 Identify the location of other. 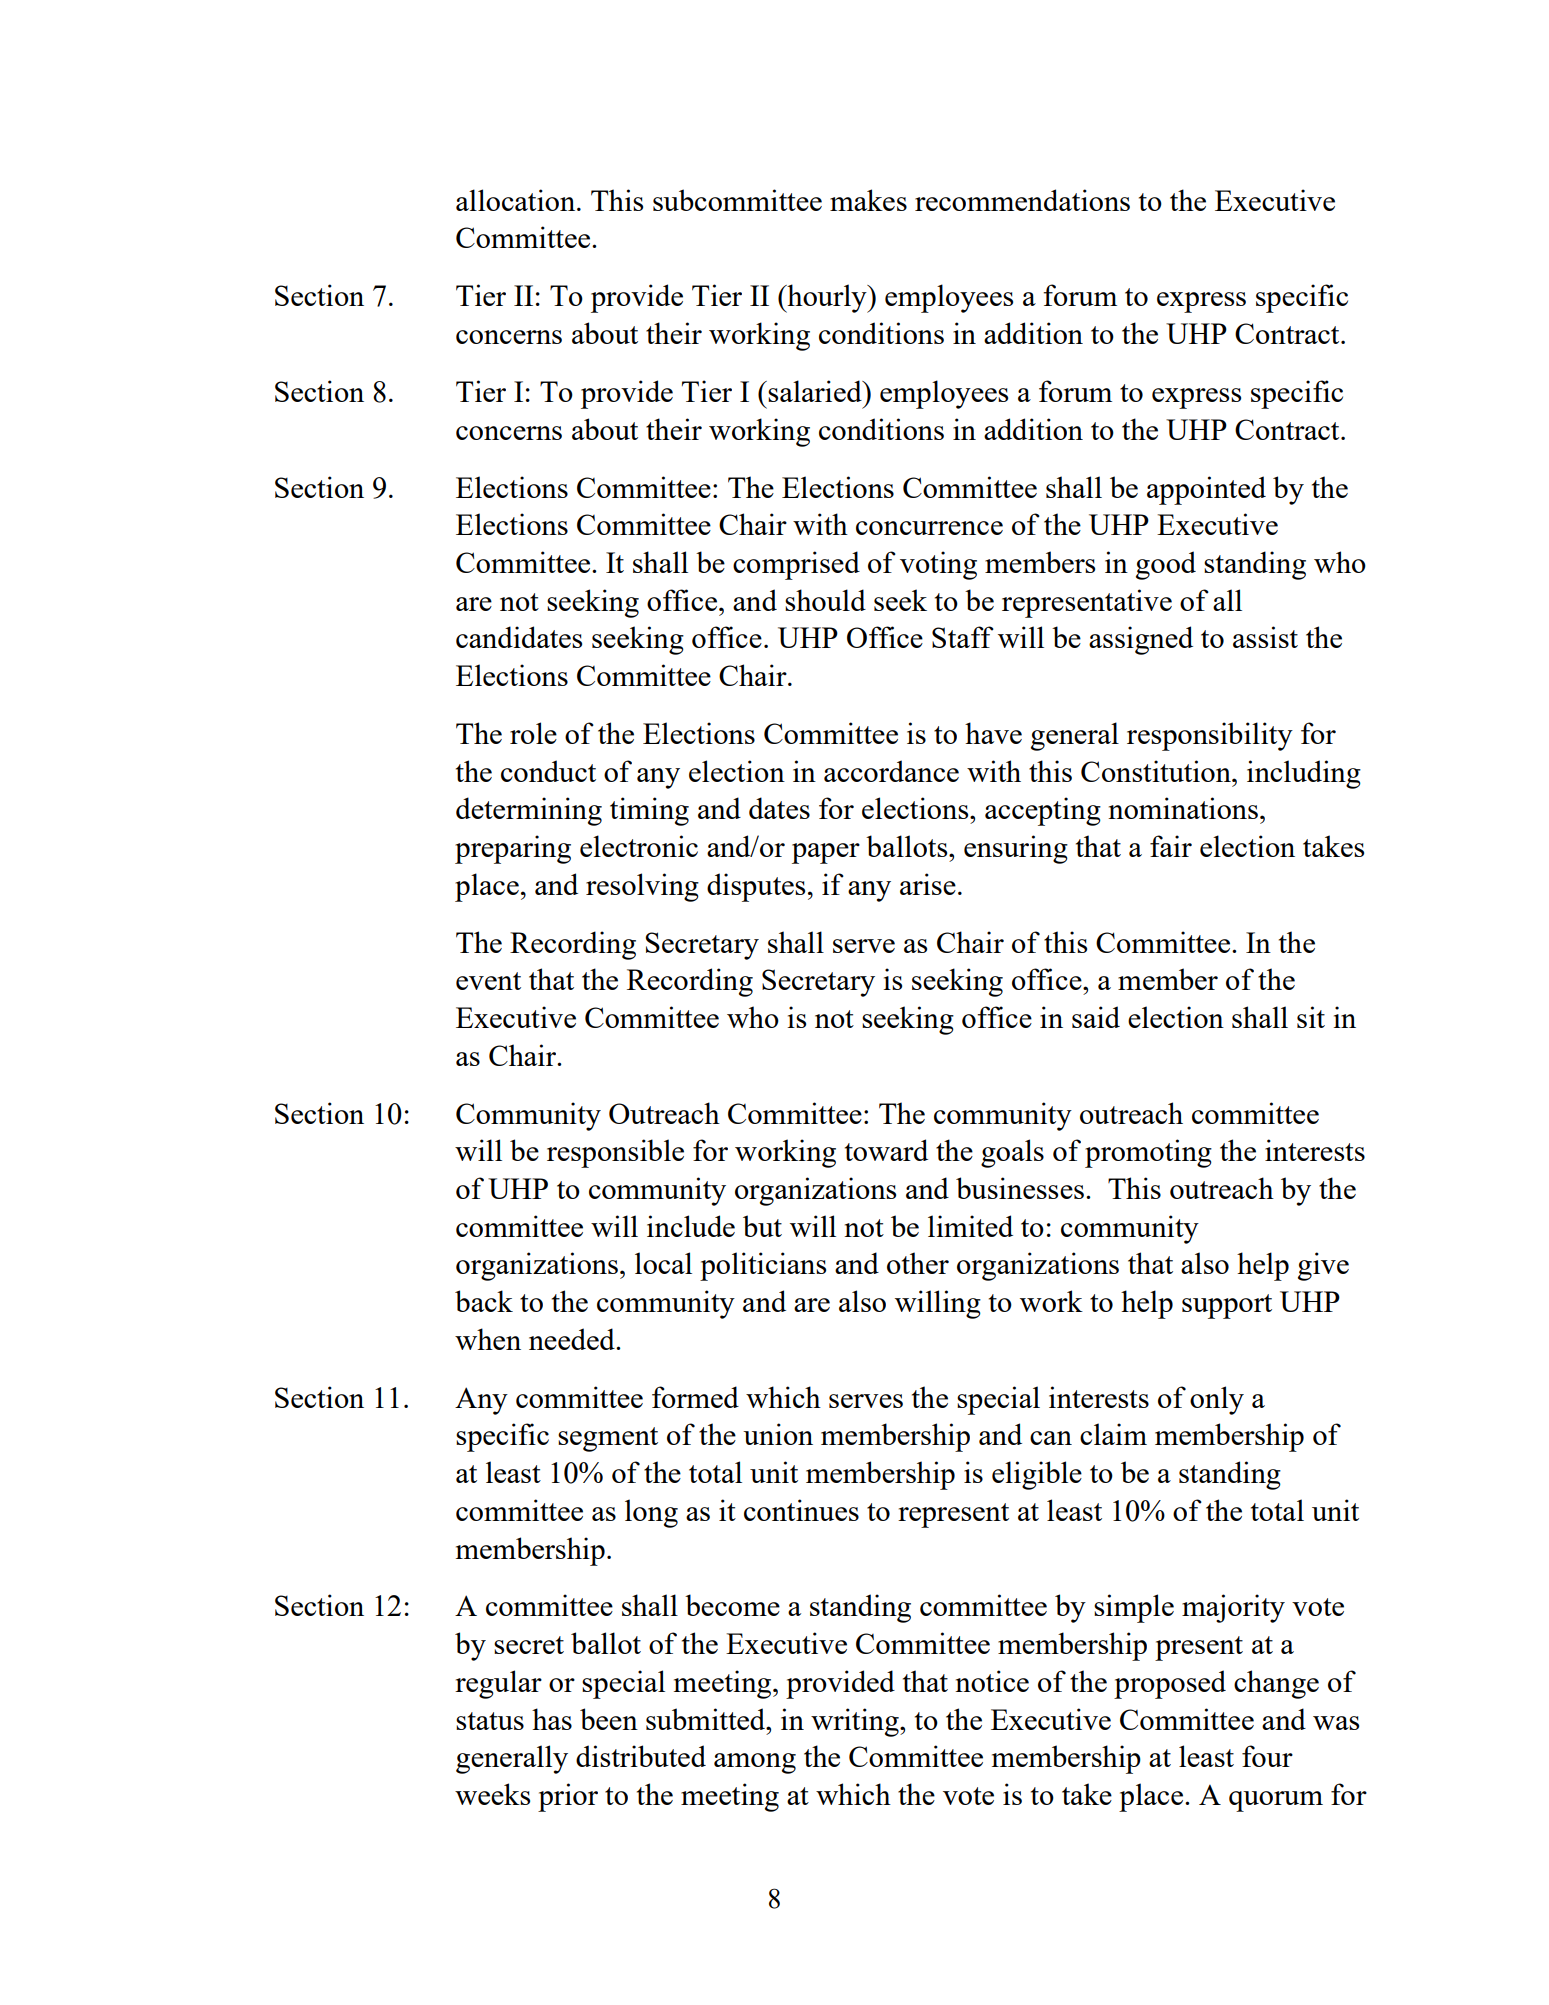
(918, 1263).
